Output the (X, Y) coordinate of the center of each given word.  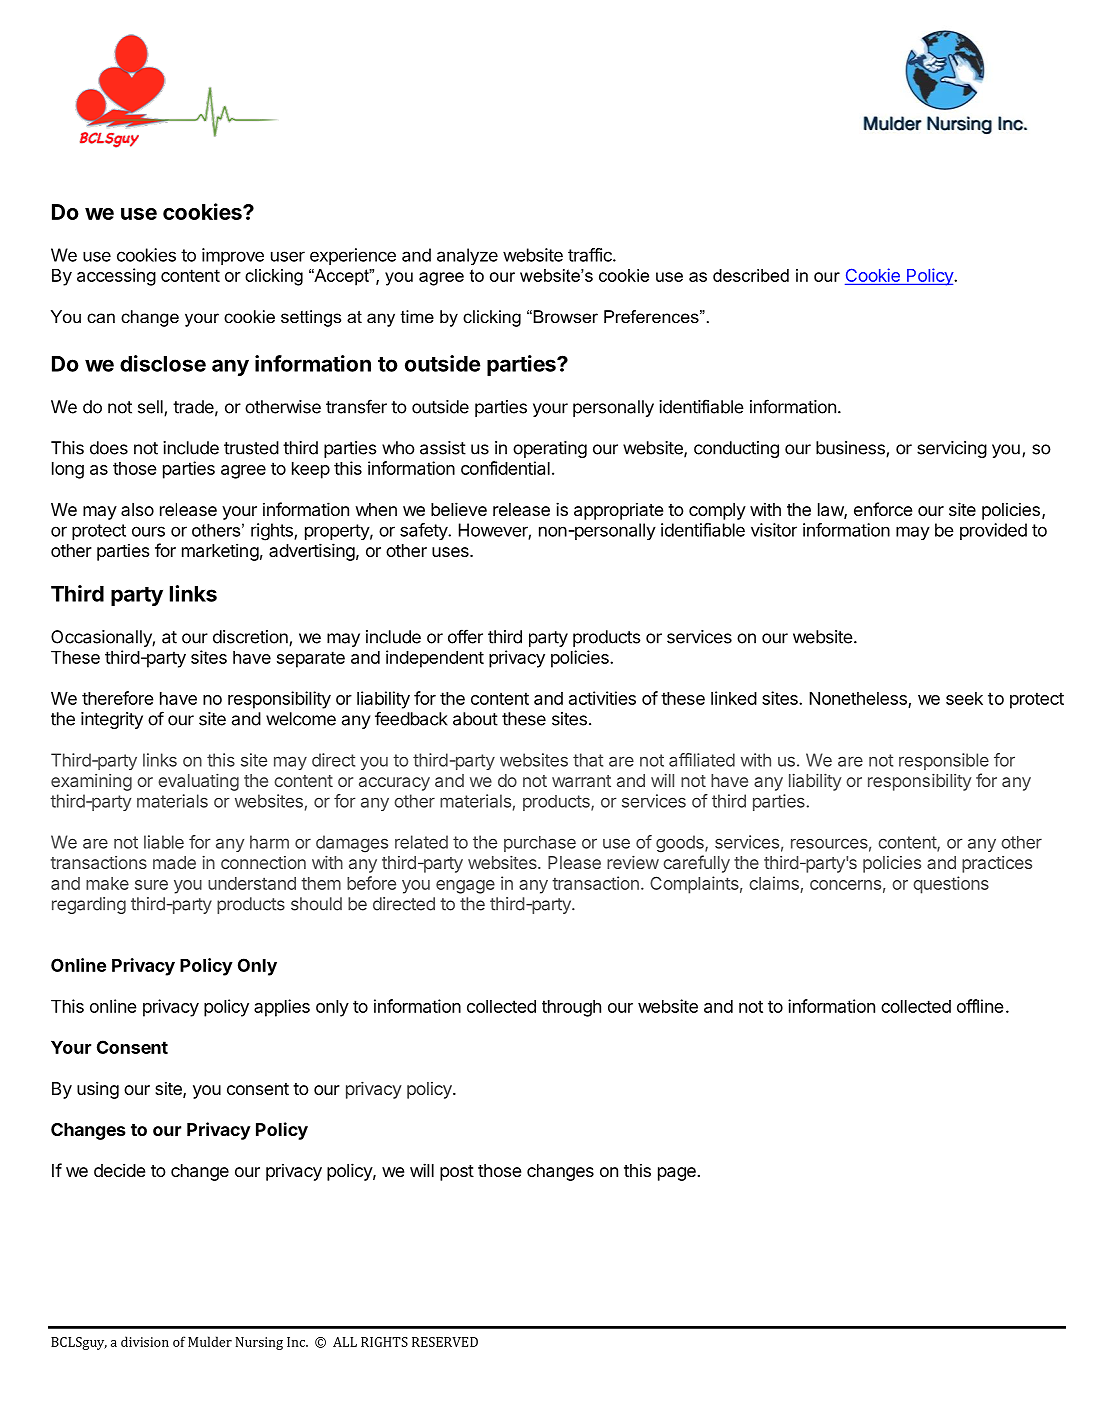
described (751, 275)
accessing (116, 277)
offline (980, 1006)
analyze (467, 256)
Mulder (210, 1341)
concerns (845, 885)
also (137, 509)
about (475, 719)
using (98, 1090)
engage (465, 887)
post (457, 1173)
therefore (118, 698)
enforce (883, 509)
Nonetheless (858, 698)
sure (151, 885)
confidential (505, 468)
